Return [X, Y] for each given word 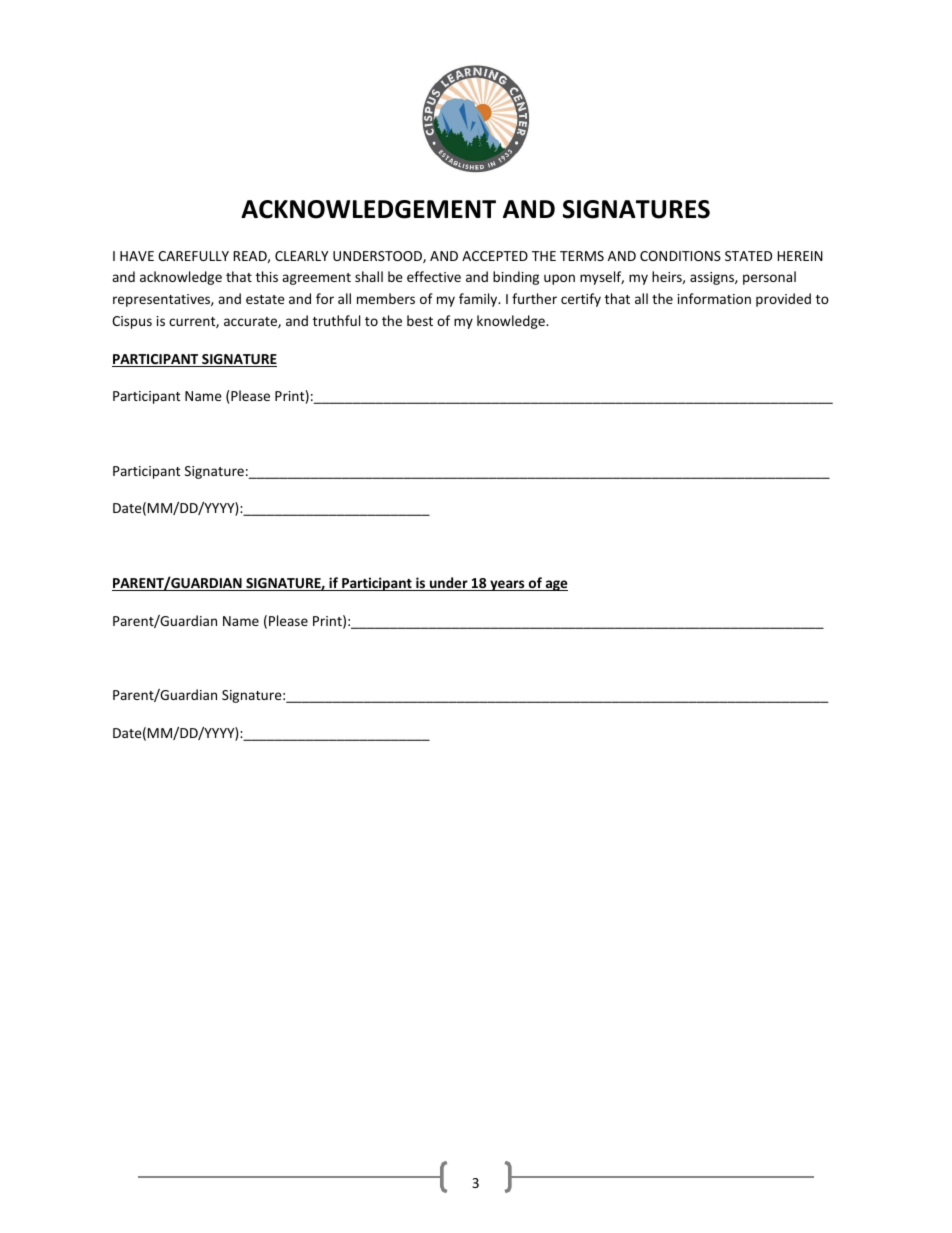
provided [783, 300]
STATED [748, 256]
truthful [336, 320]
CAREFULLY [193, 256]
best [420, 320]
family [479, 300]
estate [265, 299]
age [555, 585]
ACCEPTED [495, 256]
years [507, 585]
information [714, 298]
